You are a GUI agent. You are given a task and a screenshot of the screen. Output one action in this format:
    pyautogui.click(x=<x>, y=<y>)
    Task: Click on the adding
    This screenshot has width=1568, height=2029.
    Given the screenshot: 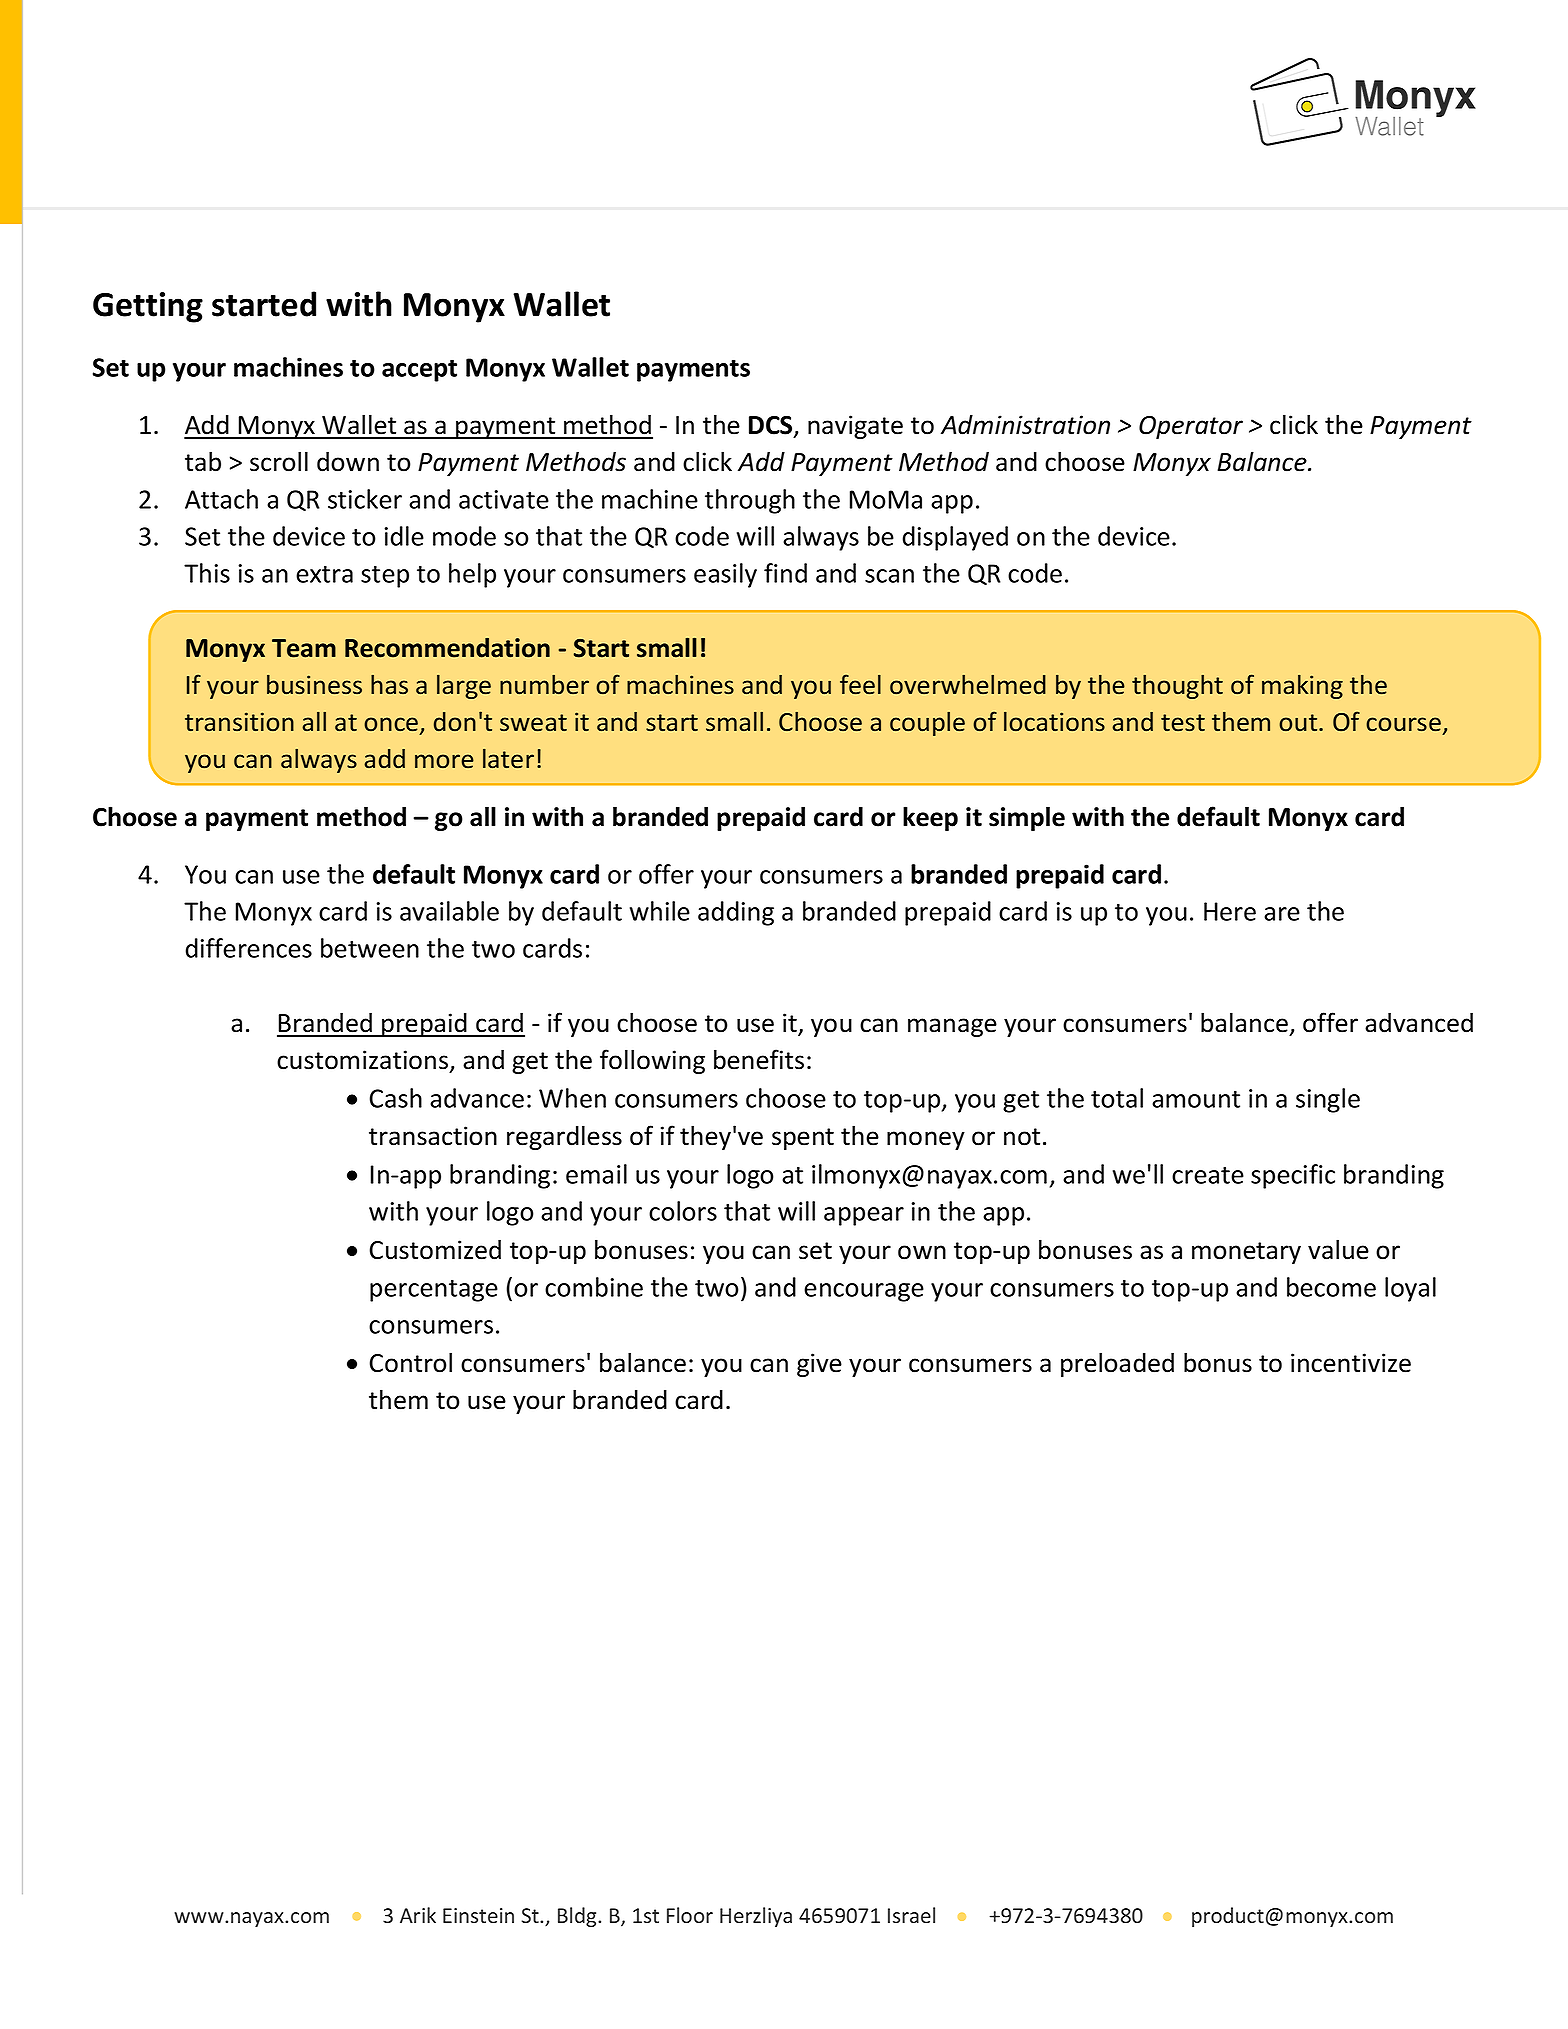 What is the action you would take?
    pyautogui.click(x=736, y=913)
